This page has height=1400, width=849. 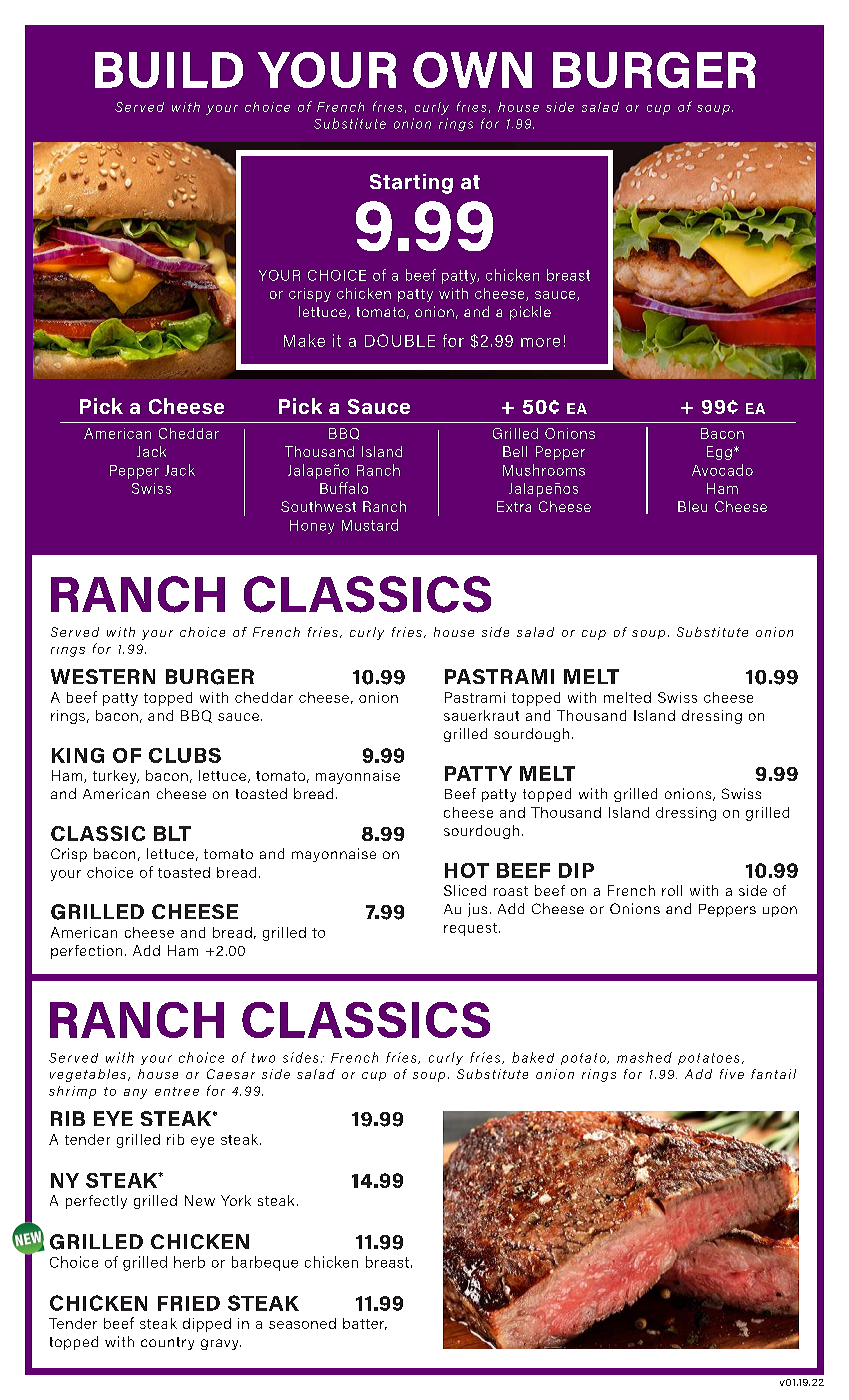 What do you see at coordinates (411, 184) in the page?
I see `Starting` at bounding box center [411, 184].
